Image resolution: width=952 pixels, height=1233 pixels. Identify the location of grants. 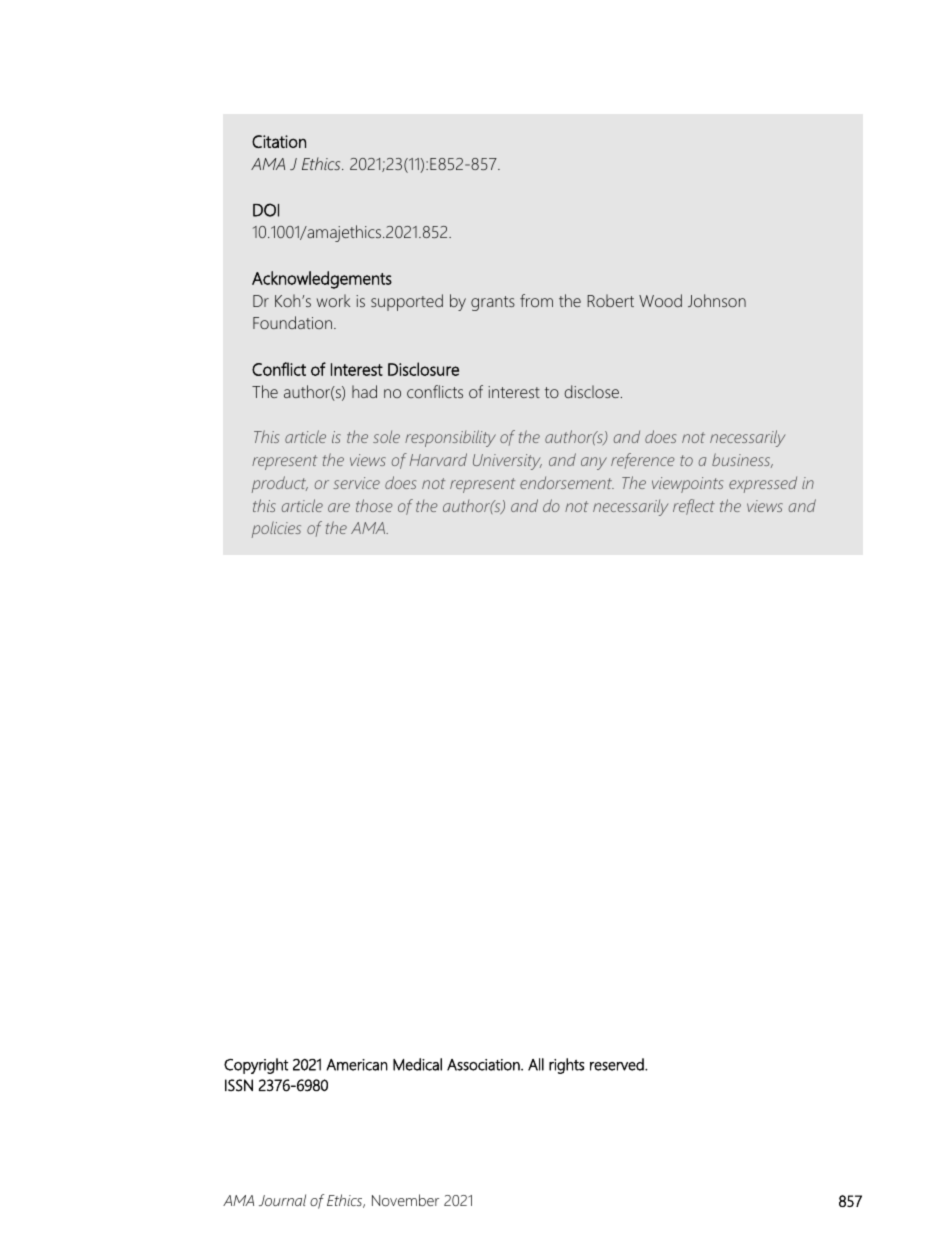
(493, 303).
